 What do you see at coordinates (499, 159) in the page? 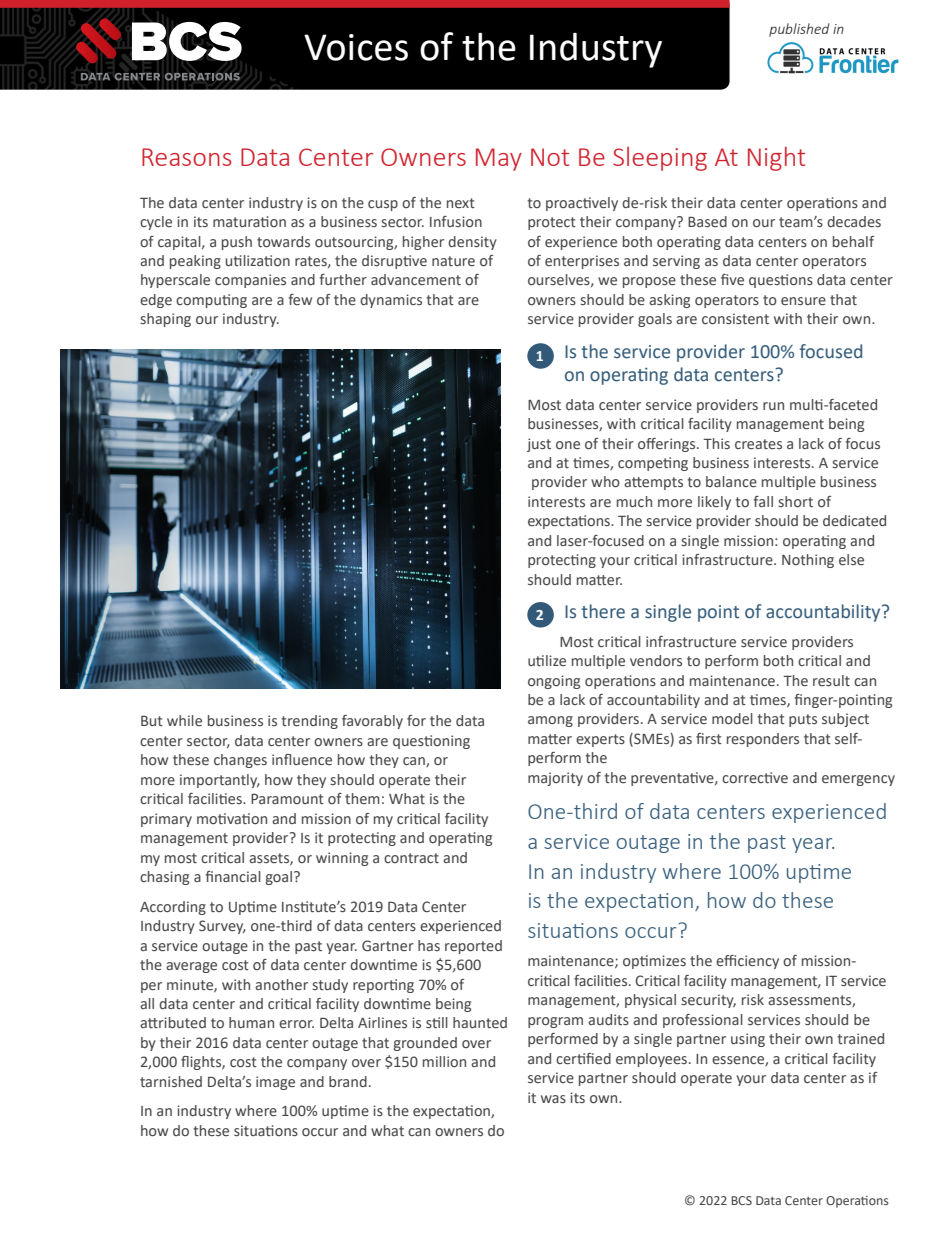
I see `May` at bounding box center [499, 159].
